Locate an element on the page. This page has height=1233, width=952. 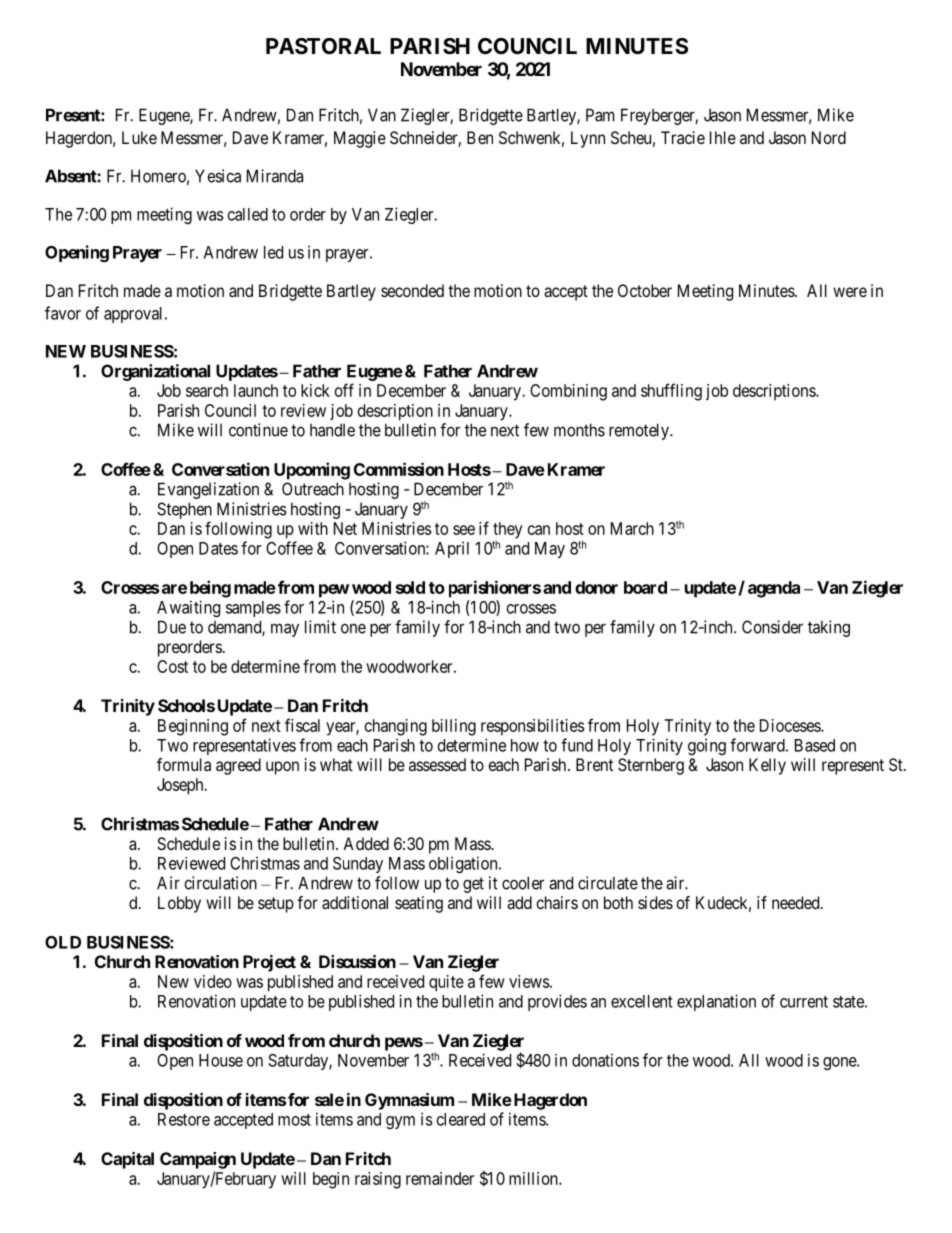
Luke is located at coordinates (139, 137).
